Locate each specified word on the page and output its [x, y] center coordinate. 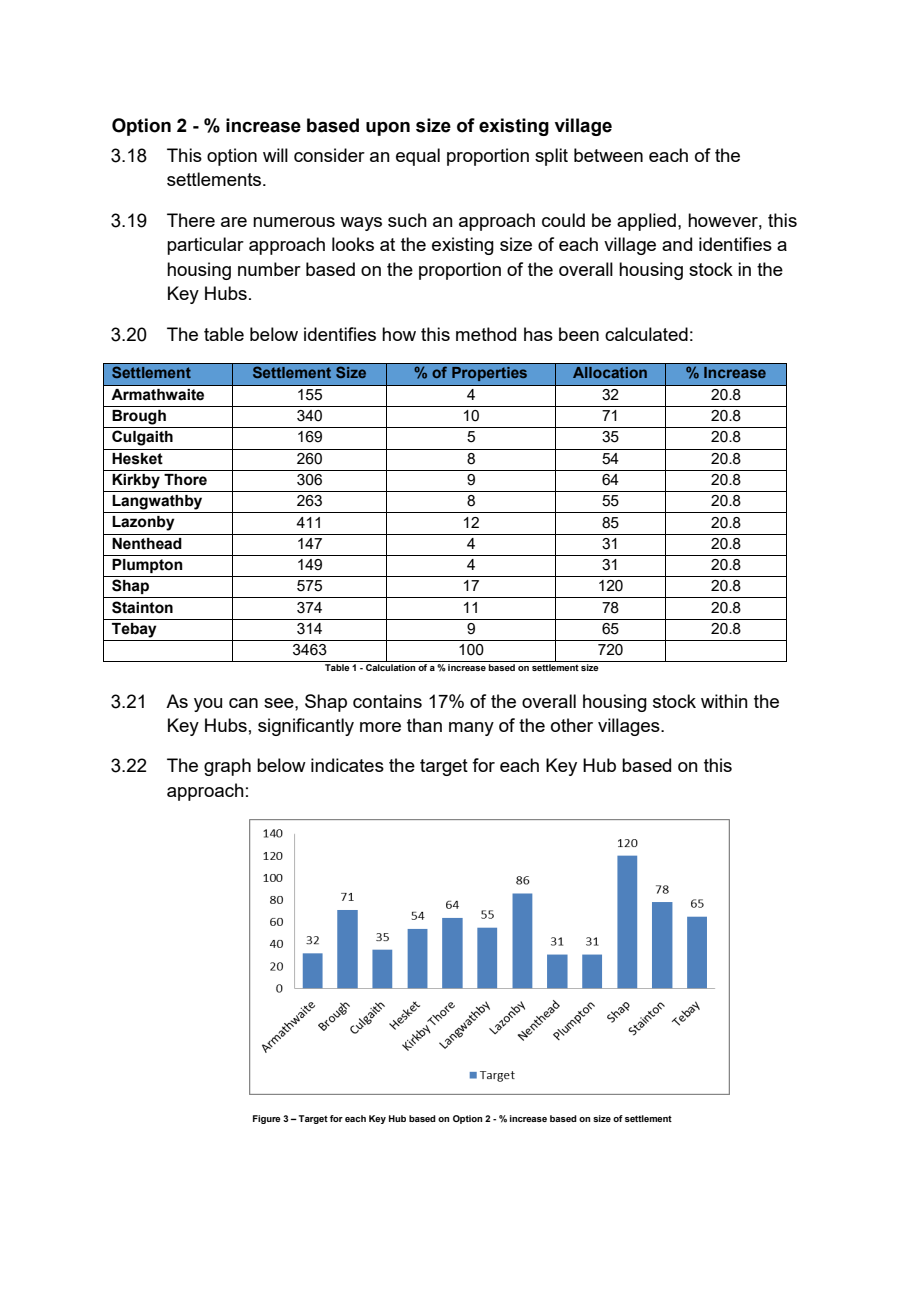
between [608, 155]
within [724, 701]
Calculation [390, 666]
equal [418, 157]
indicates [347, 765]
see [280, 703]
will [275, 155]
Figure [267, 1119]
